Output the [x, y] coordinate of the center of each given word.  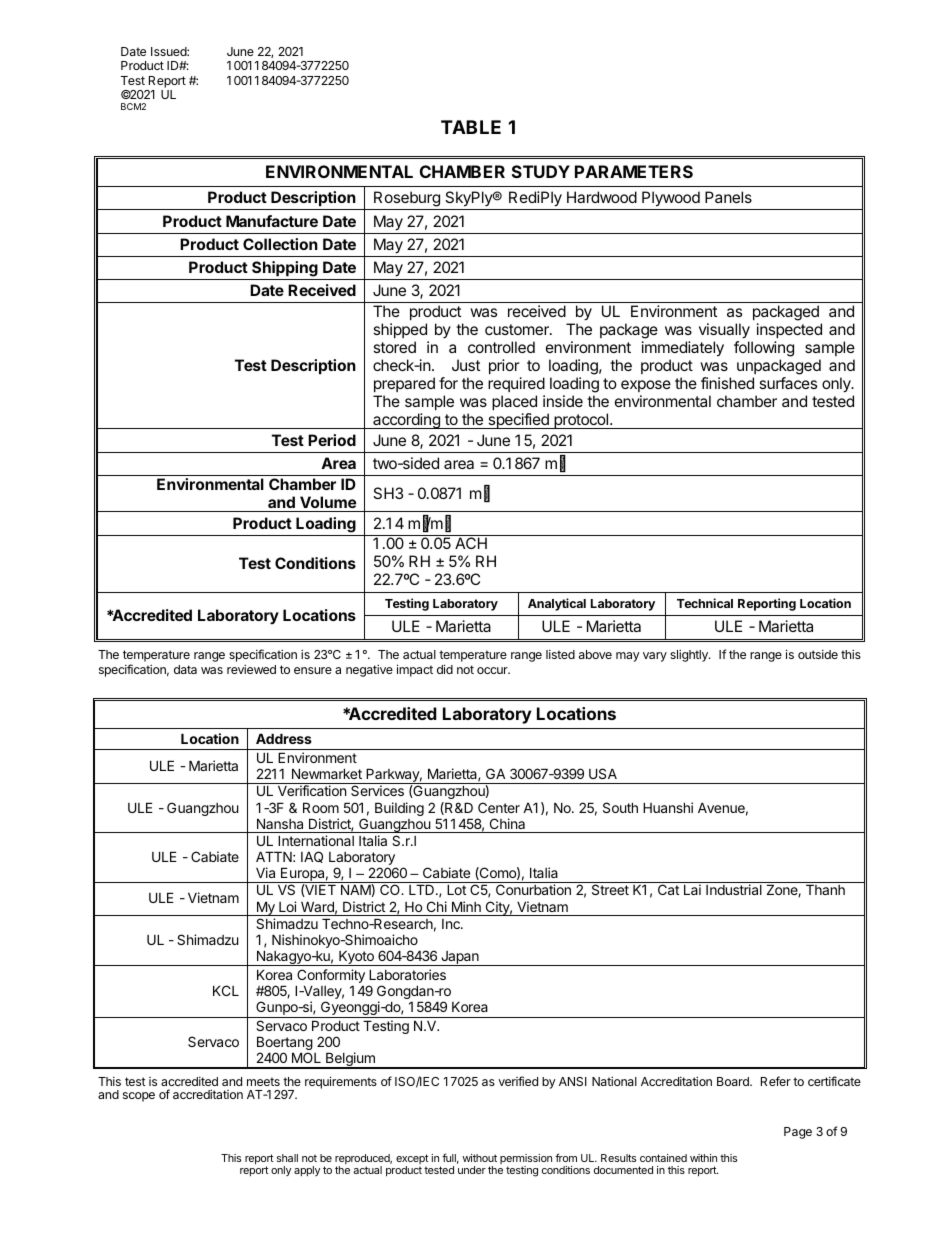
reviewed [251, 669]
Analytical [557, 604]
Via [265, 872]
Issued [169, 51]
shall [287, 1158]
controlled [501, 347]
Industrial [734, 889]
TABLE [471, 127]
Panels [728, 197]
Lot [456, 889]
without [479, 1158]
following [764, 349]
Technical [705, 603]
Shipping [285, 269]
